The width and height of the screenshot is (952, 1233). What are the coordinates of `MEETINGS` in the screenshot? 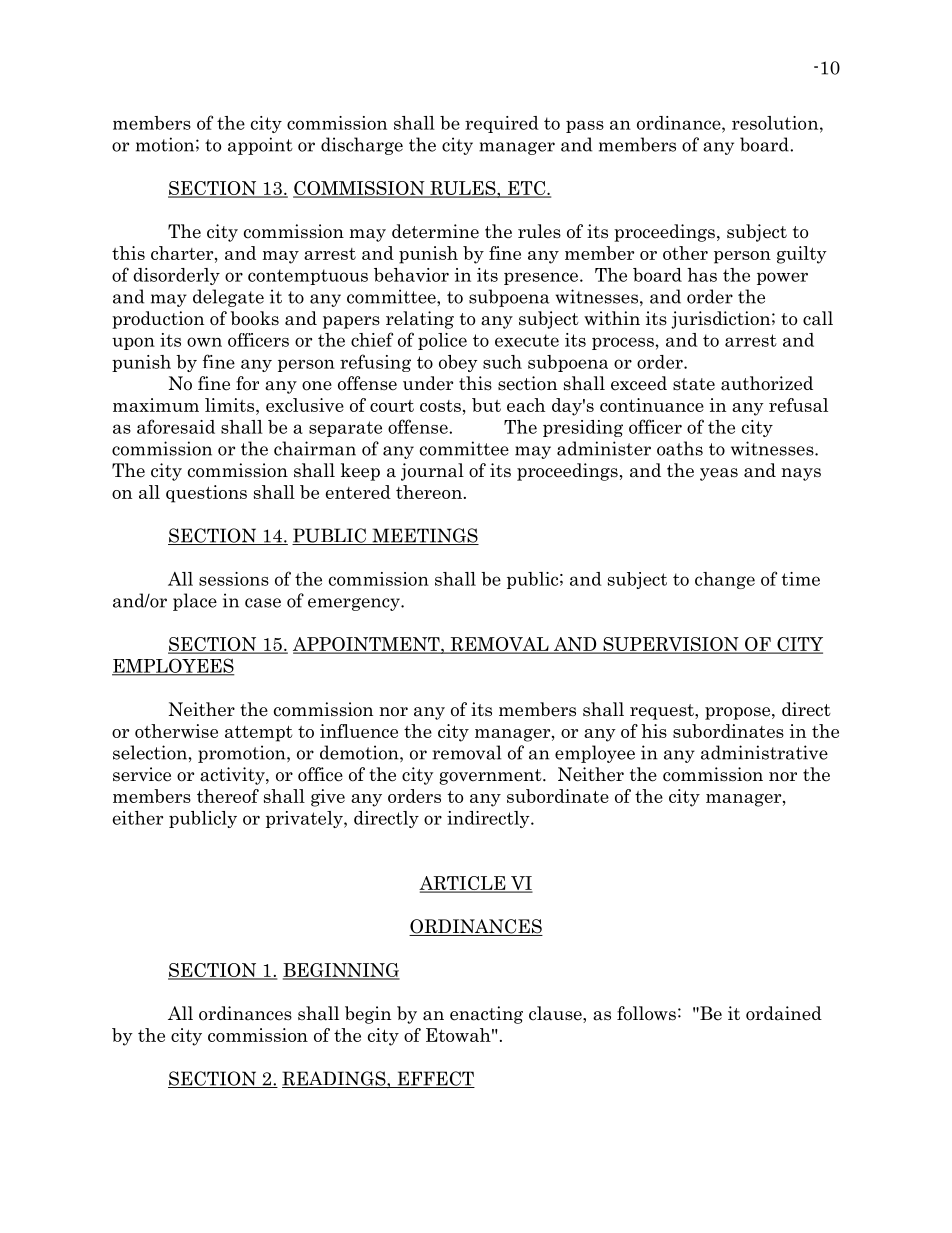 It's located at (424, 536).
